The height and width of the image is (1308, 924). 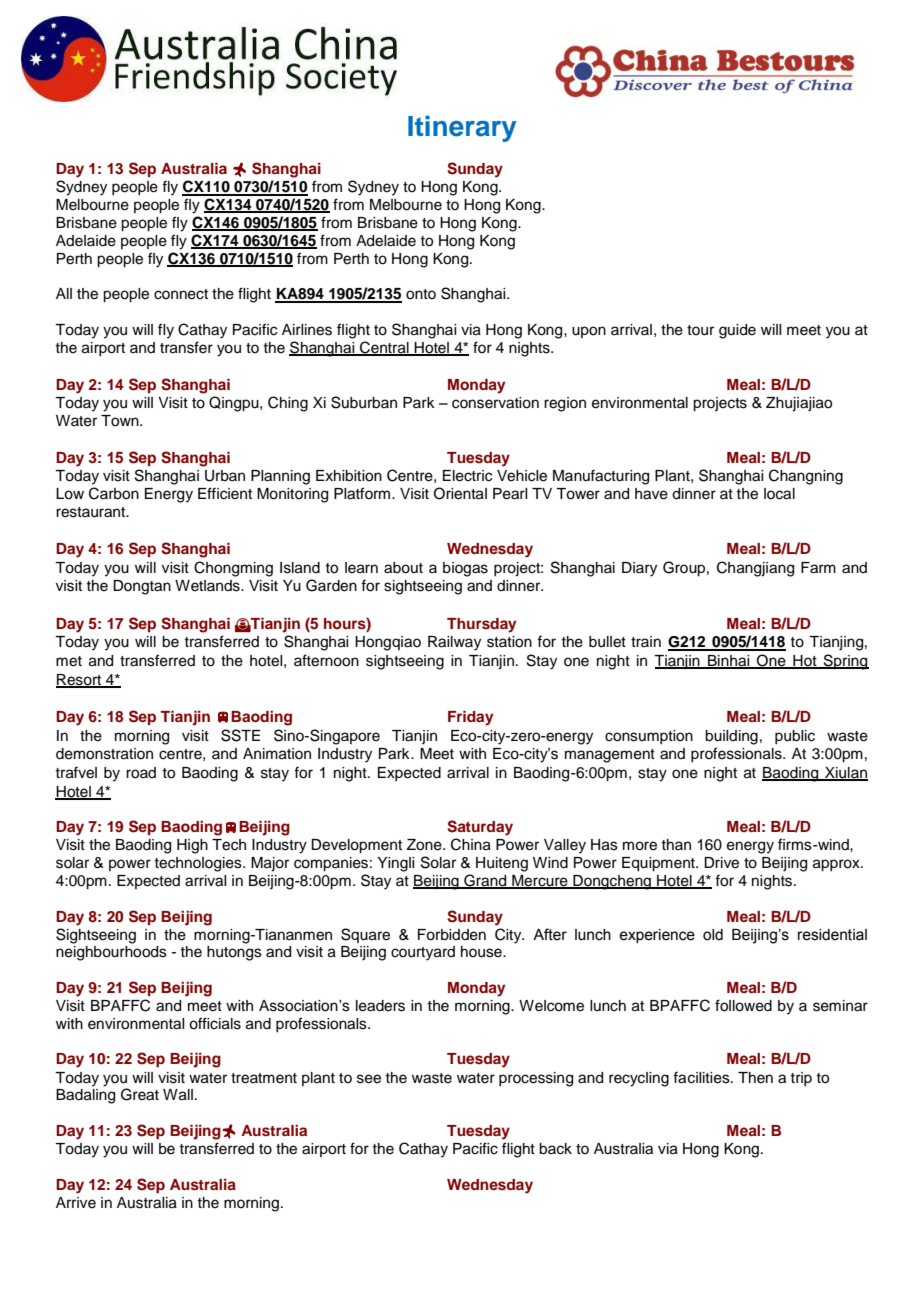 I want to click on Arrive, so click(x=76, y=1203).
